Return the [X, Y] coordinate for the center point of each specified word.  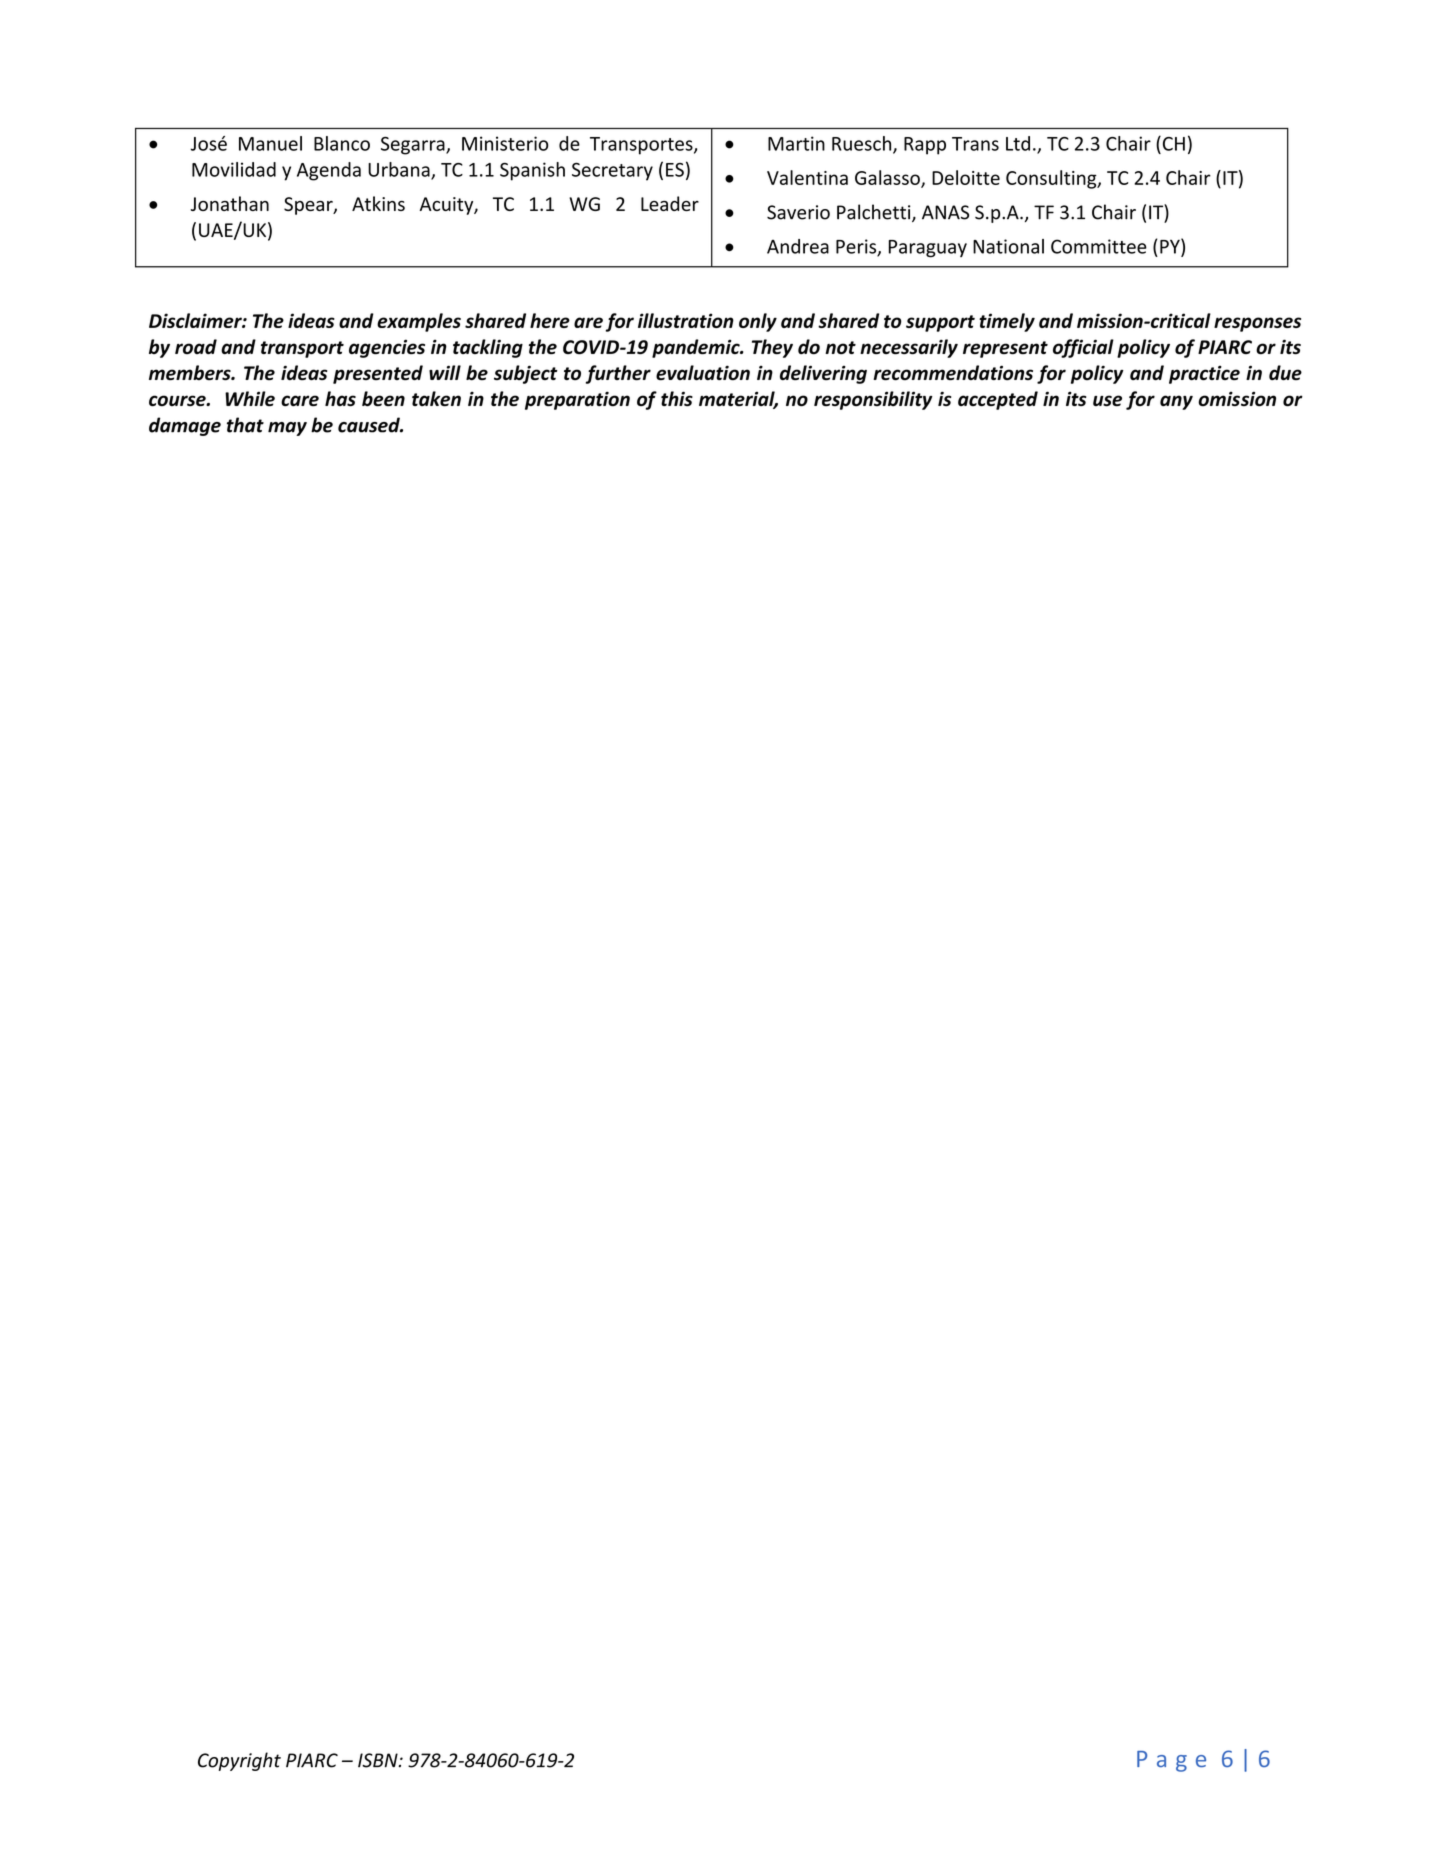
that [245, 425]
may [287, 429]
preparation [577, 400]
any [1176, 402]
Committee [1099, 246]
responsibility [873, 400]
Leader [670, 203]
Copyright [239, 1761]
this [677, 398]
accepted [998, 400]
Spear [309, 206]
